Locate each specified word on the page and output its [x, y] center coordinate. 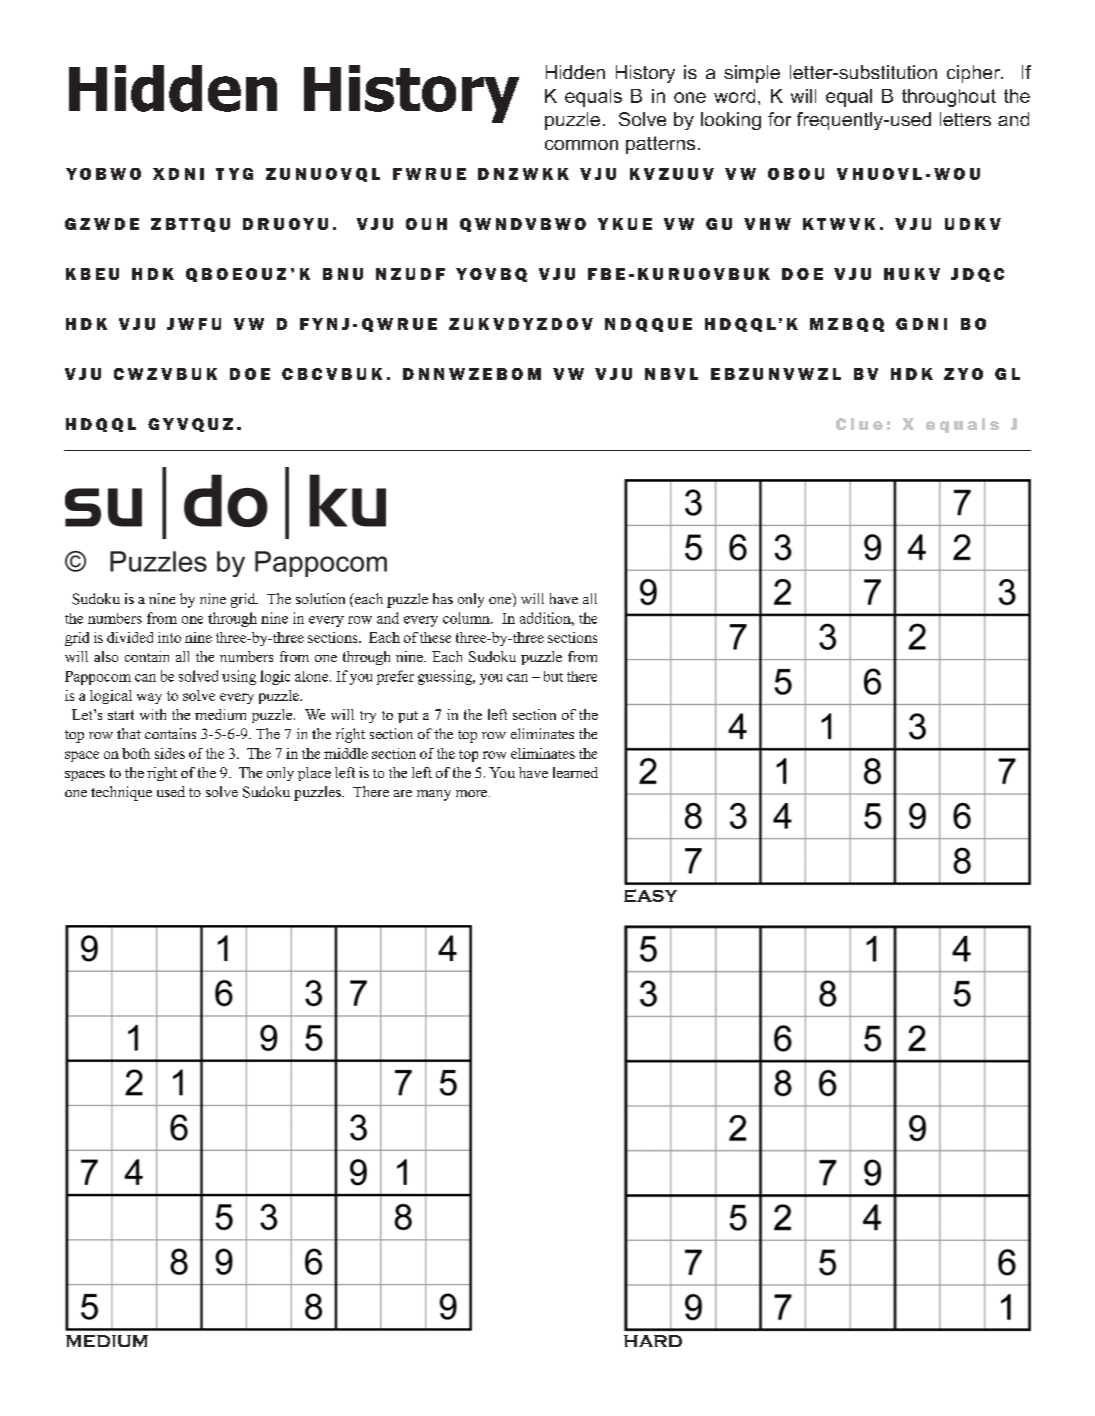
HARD [653, 1341]
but [553, 676]
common [581, 145]
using [239, 677]
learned [575, 772]
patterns [660, 145]
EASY [650, 895]
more [473, 793]
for [779, 119]
